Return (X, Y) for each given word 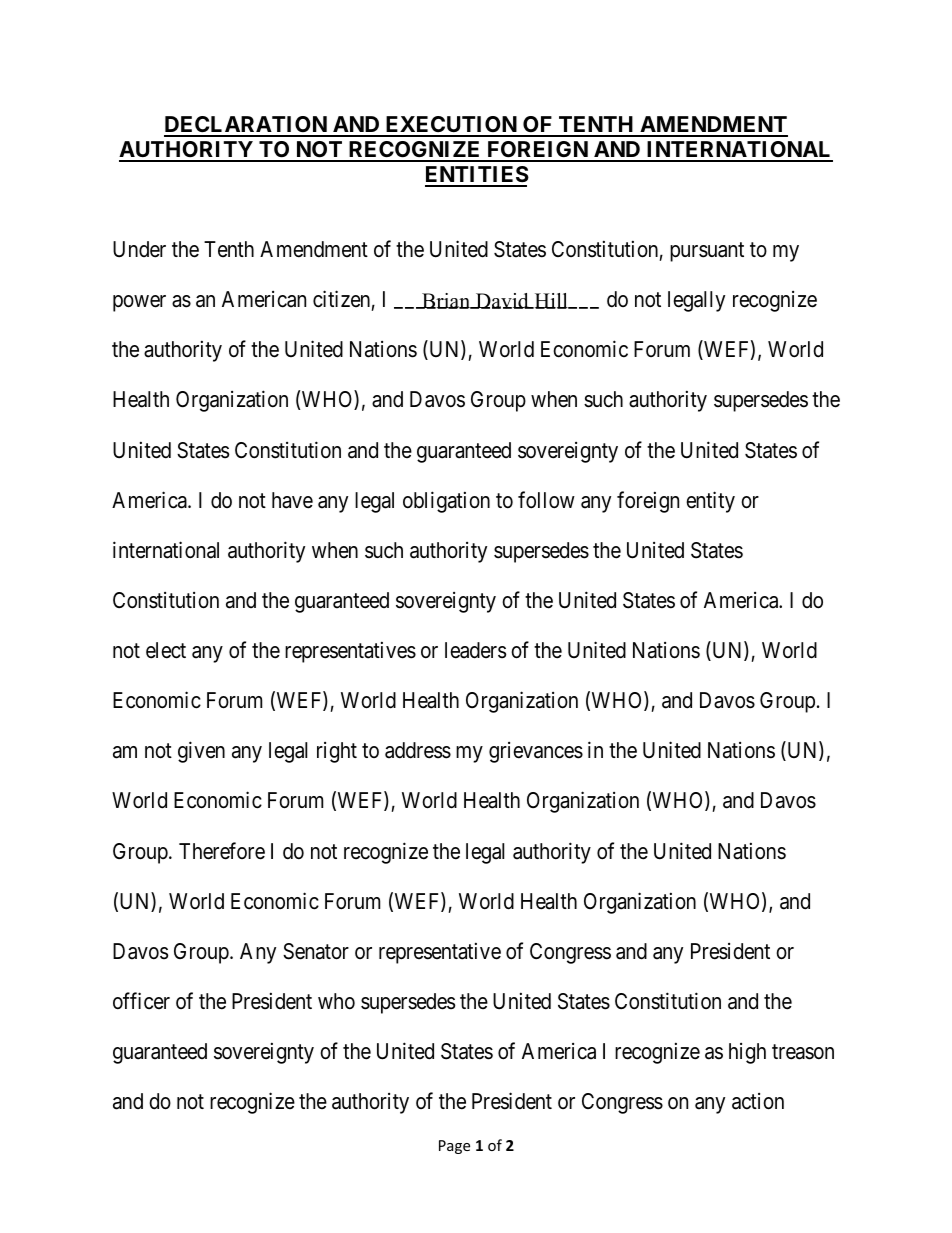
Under (139, 249)
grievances (536, 752)
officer (141, 1001)
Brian (446, 301)
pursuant (707, 252)
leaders (475, 650)
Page (454, 1147)
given (201, 752)
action (758, 1101)
